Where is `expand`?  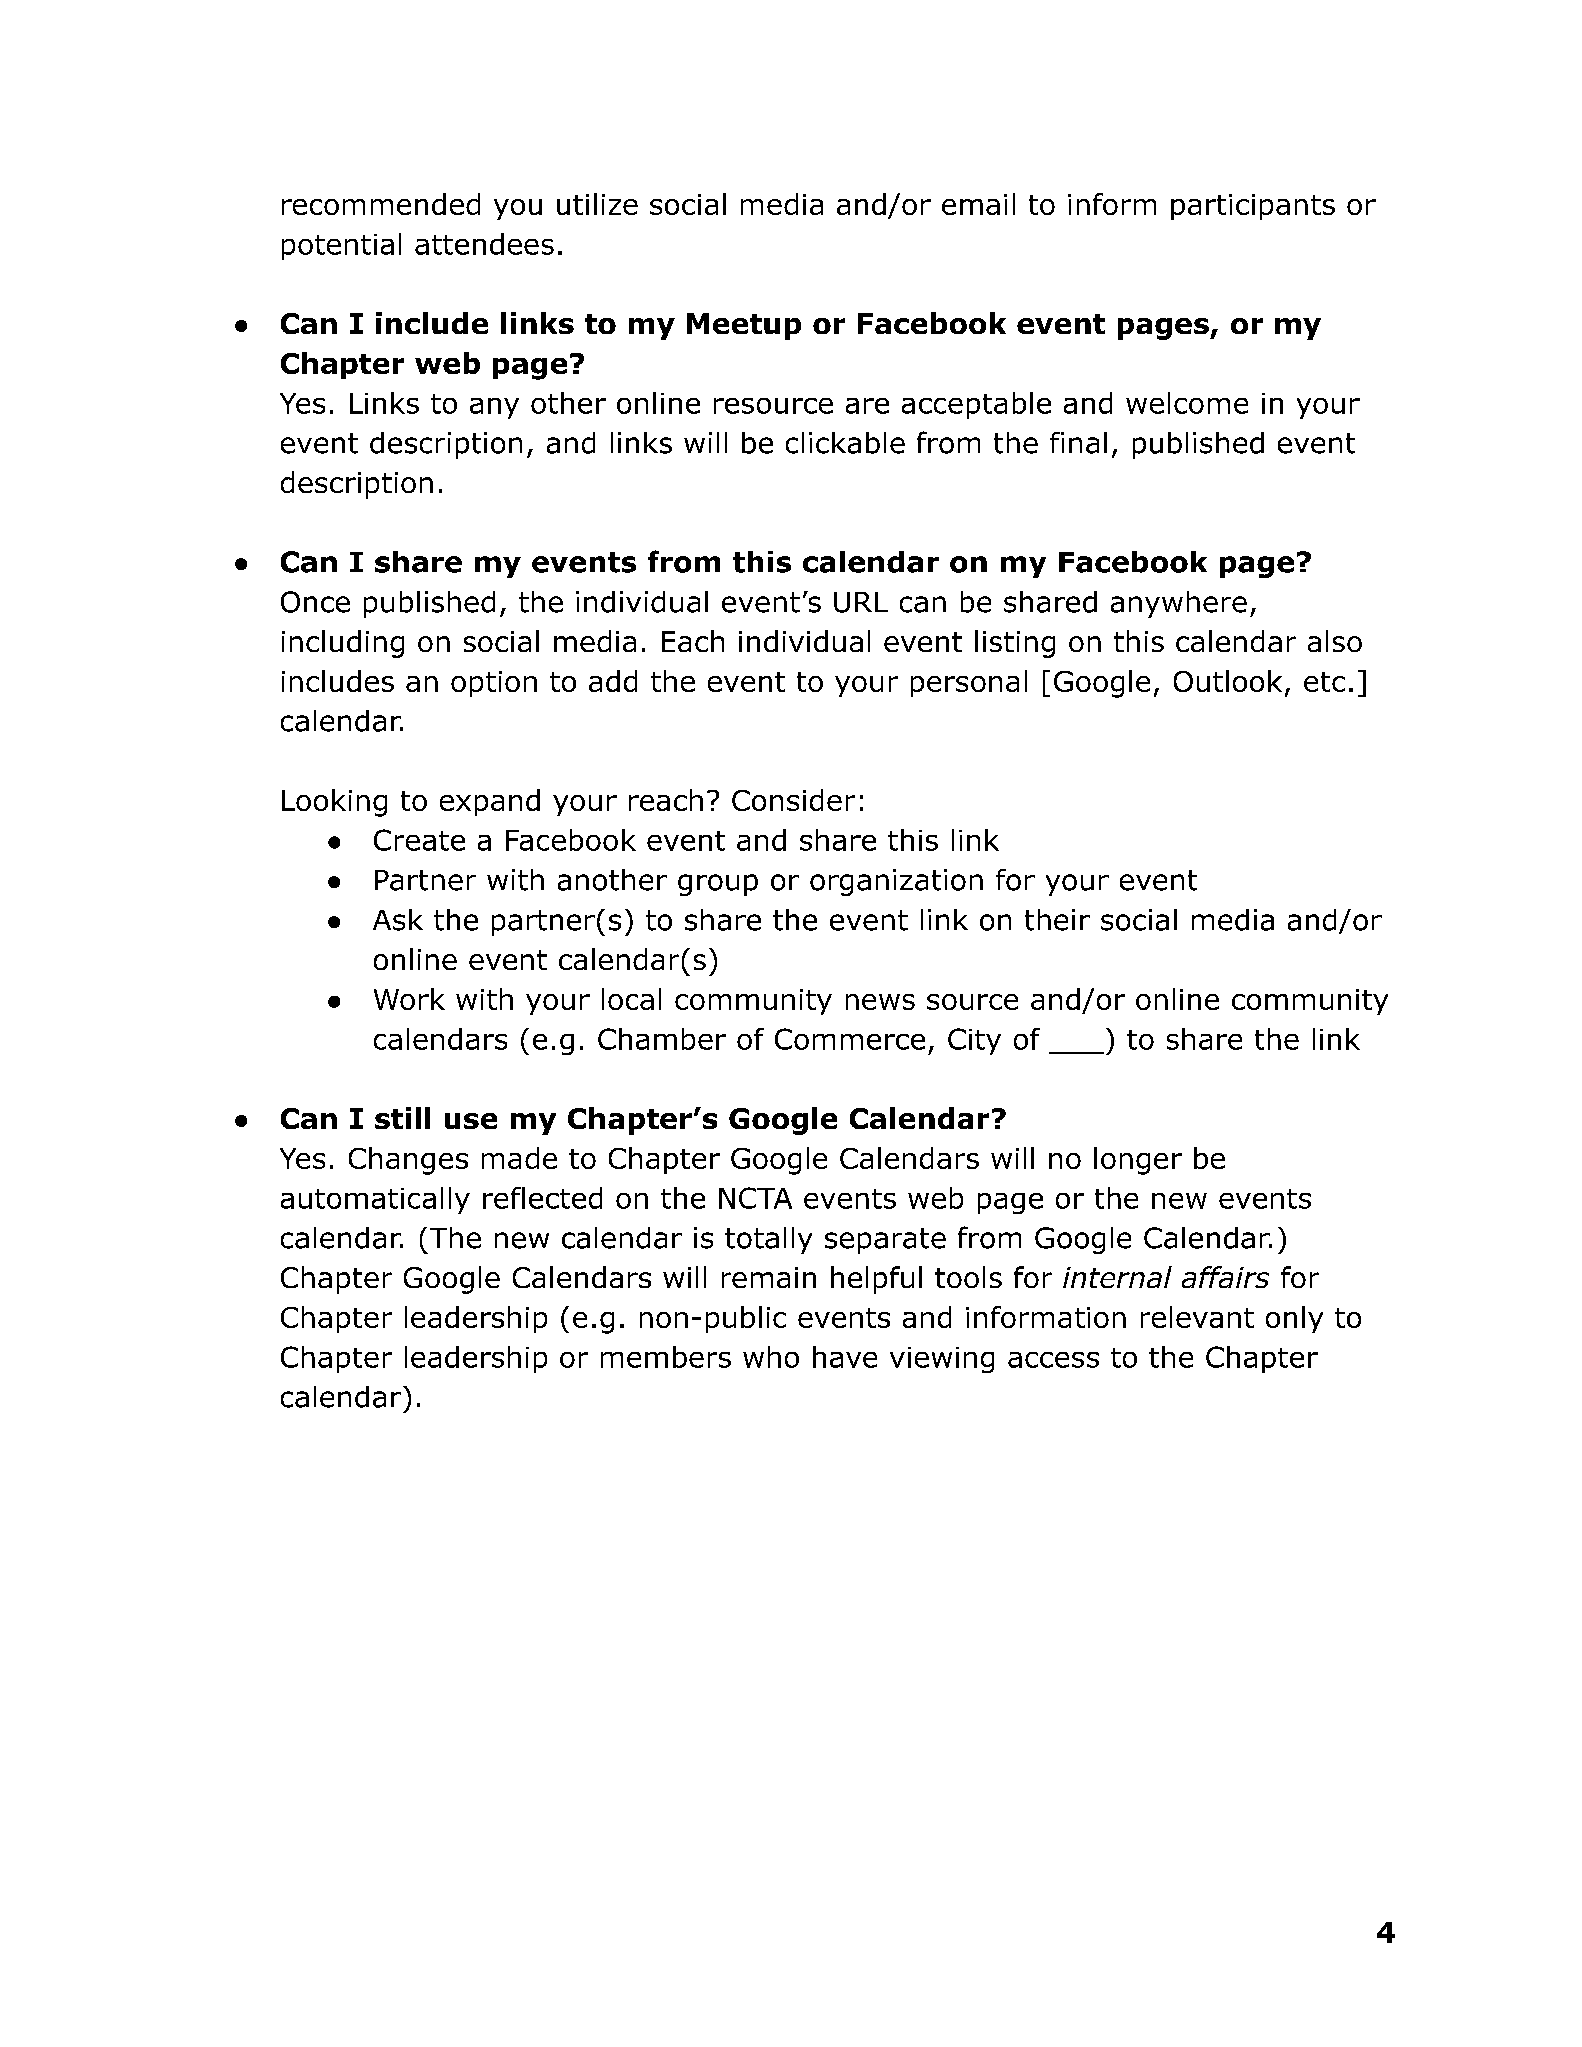
expand is located at coordinates (490, 802).
